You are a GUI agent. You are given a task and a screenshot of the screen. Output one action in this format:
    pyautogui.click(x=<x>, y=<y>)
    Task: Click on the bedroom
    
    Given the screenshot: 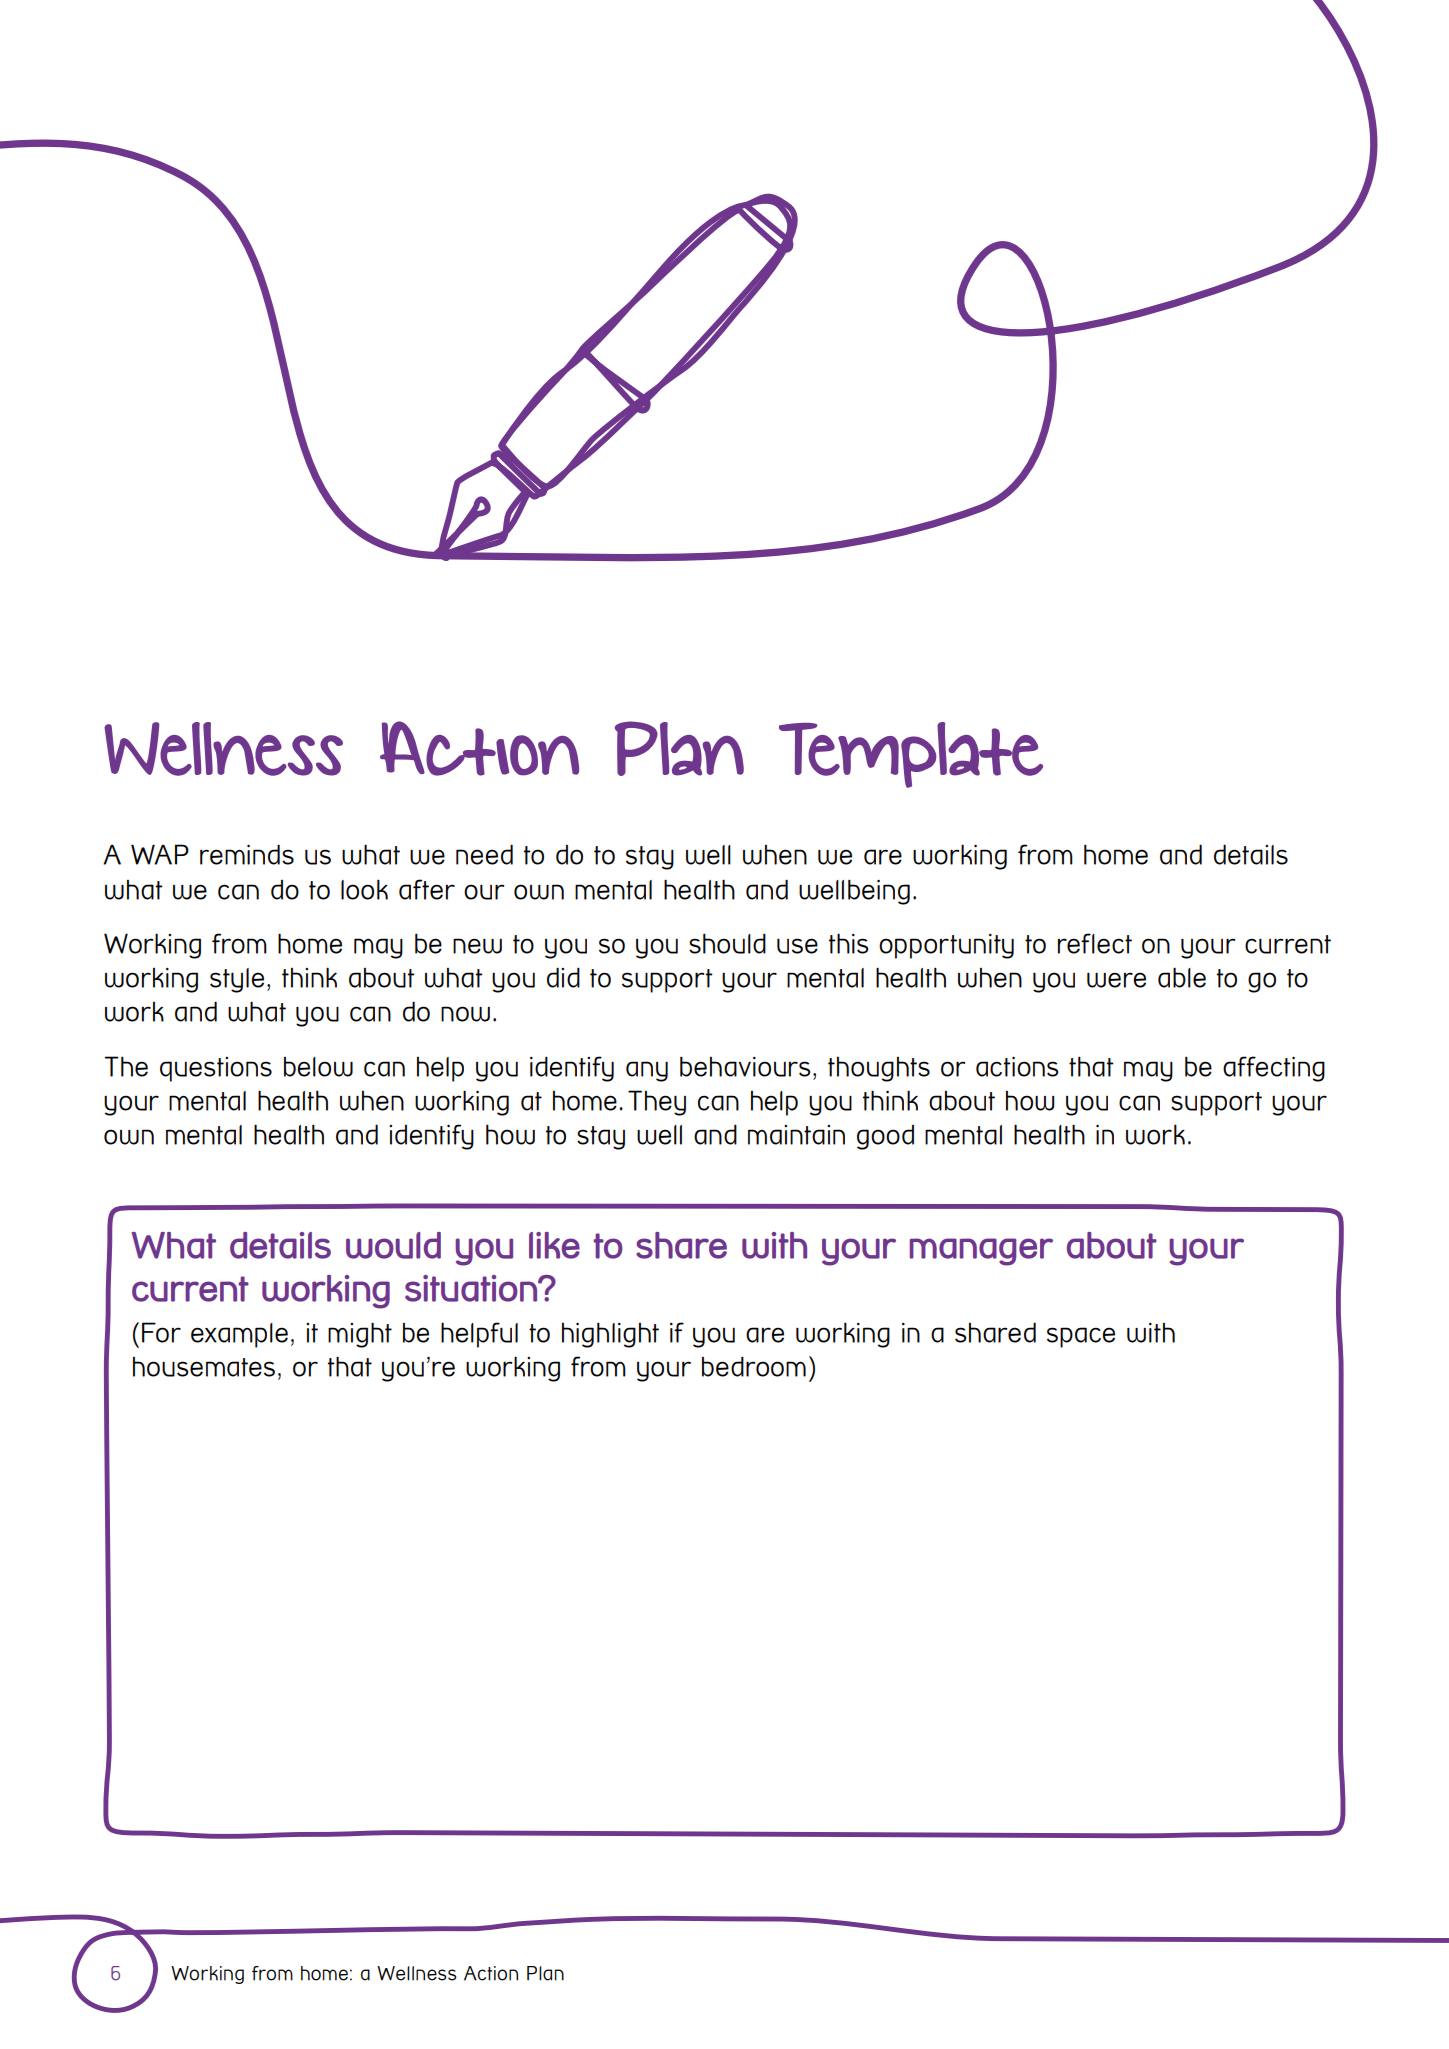 What is the action you would take?
    pyautogui.click(x=754, y=1366)
